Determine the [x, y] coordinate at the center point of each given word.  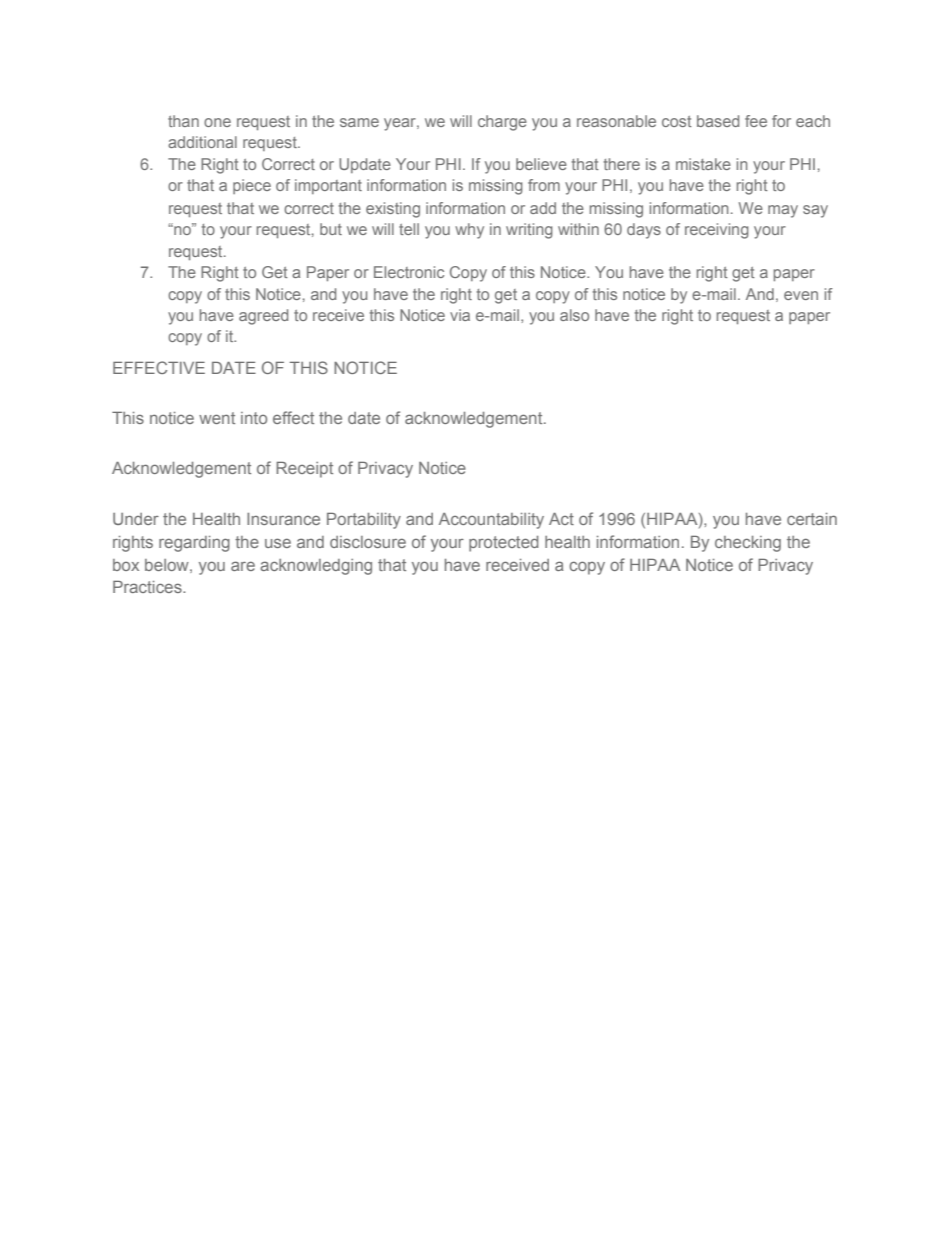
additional [202, 142]
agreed [263, 317]
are [243, 566]
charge [502, 123]
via [460, 315]
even [801, 295]
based [718, 121]
